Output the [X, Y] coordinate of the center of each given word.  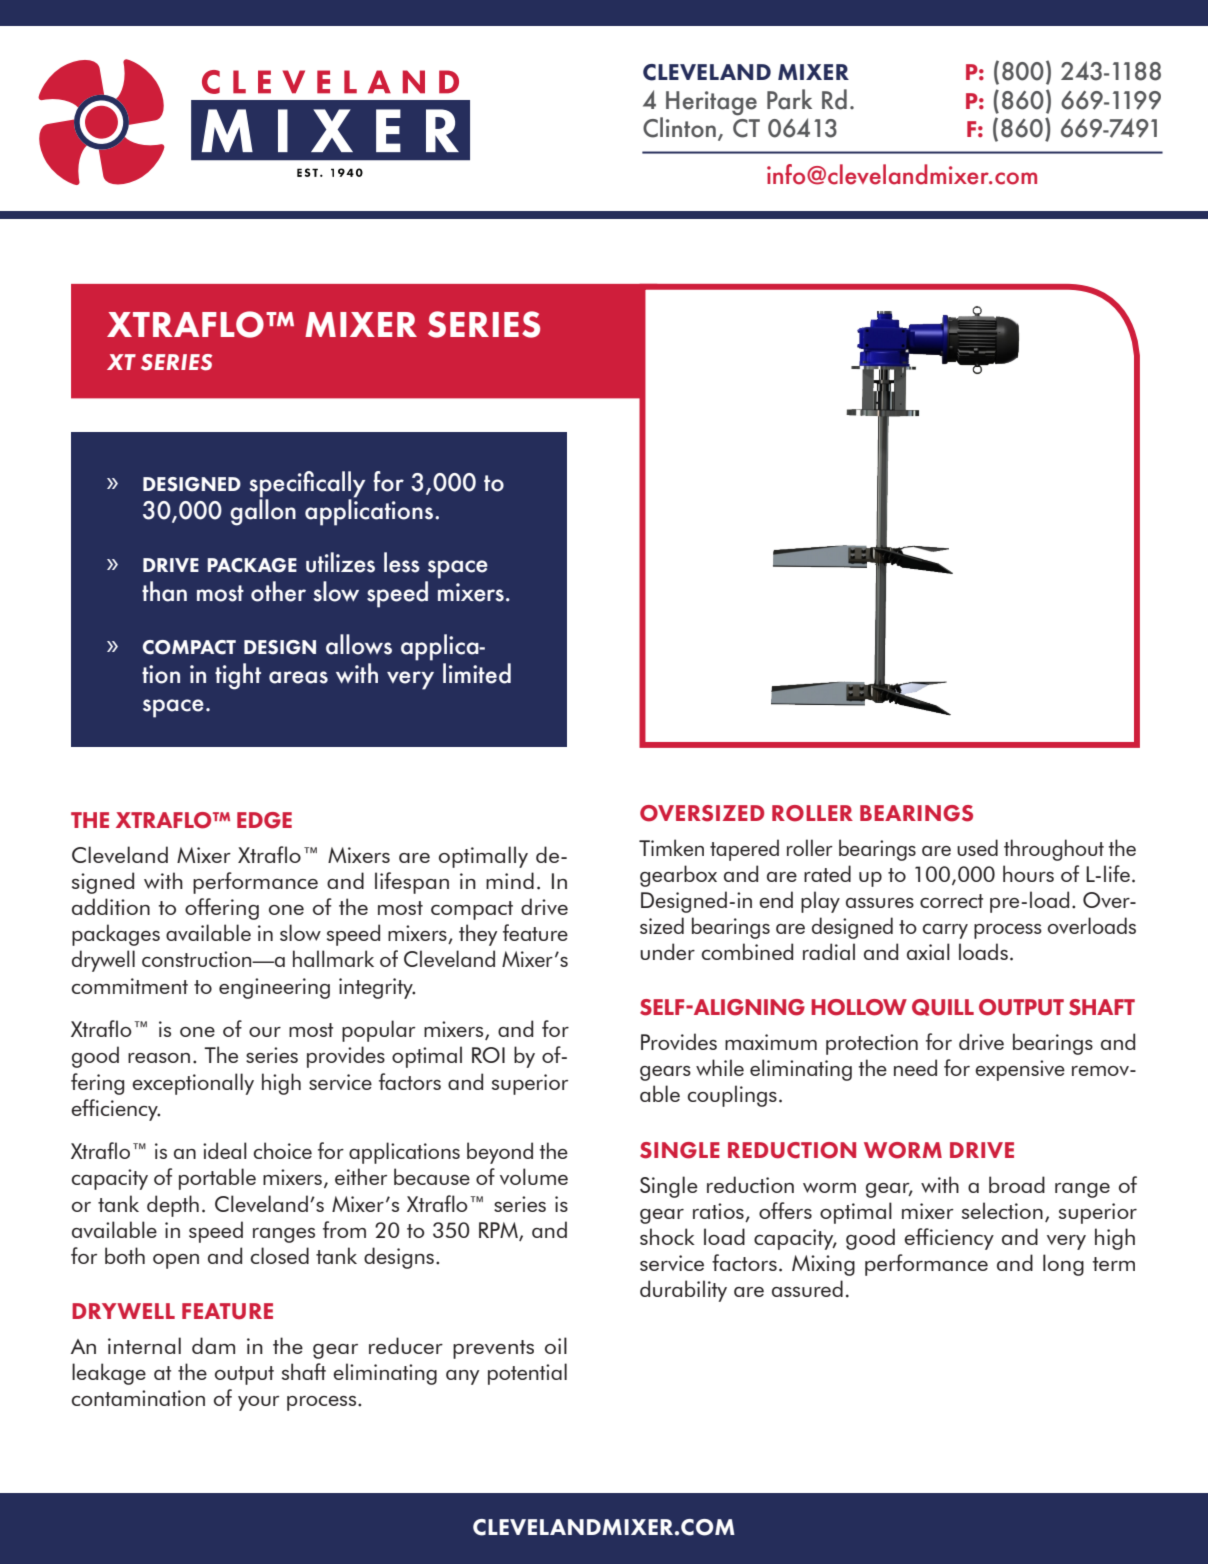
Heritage [711, 103]
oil [556, 1345]
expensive [1020, 1070]
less [402, 562]
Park [789, 99]
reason [159, 1058]
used [977, 847]
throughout [1054, 850]
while [720, 1067]
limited [477, 673]
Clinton [679, 127]
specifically [307, 484]
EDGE [264, 820]
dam [213, 1345]
